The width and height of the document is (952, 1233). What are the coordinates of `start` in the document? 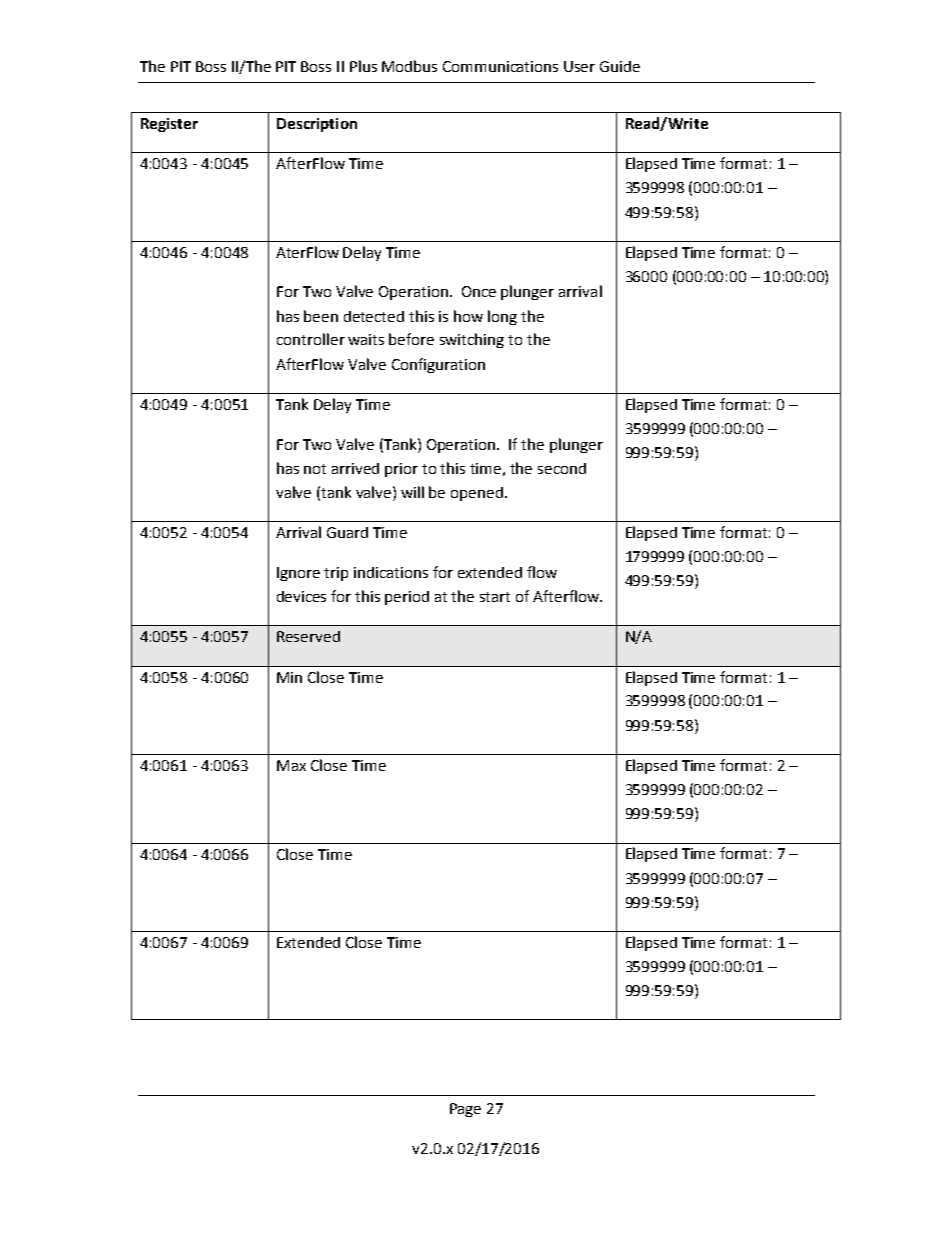 It's located at (495, 597).
